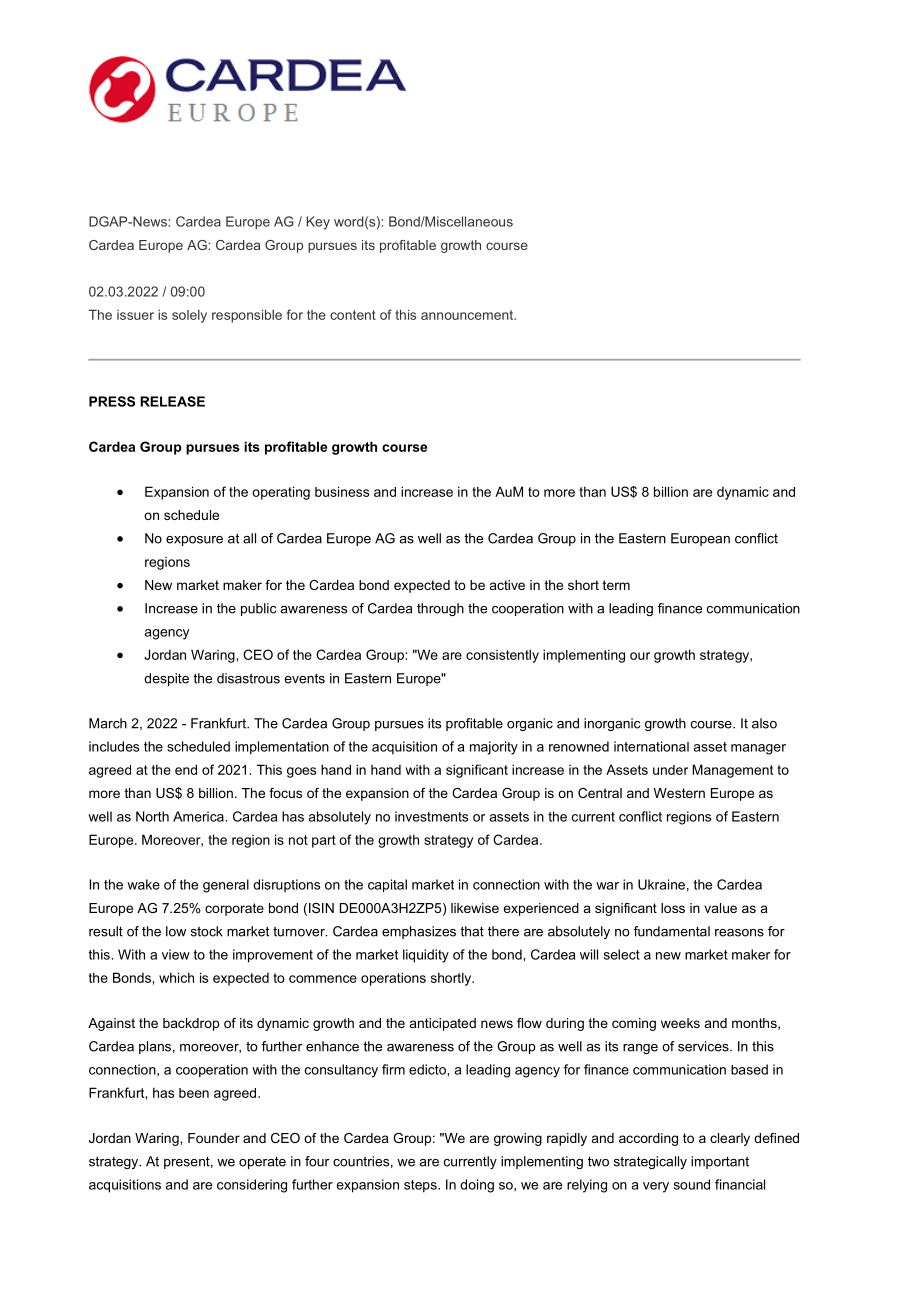 This page has height=1307, width=924. I want to click on important, so click(720, 1162).
